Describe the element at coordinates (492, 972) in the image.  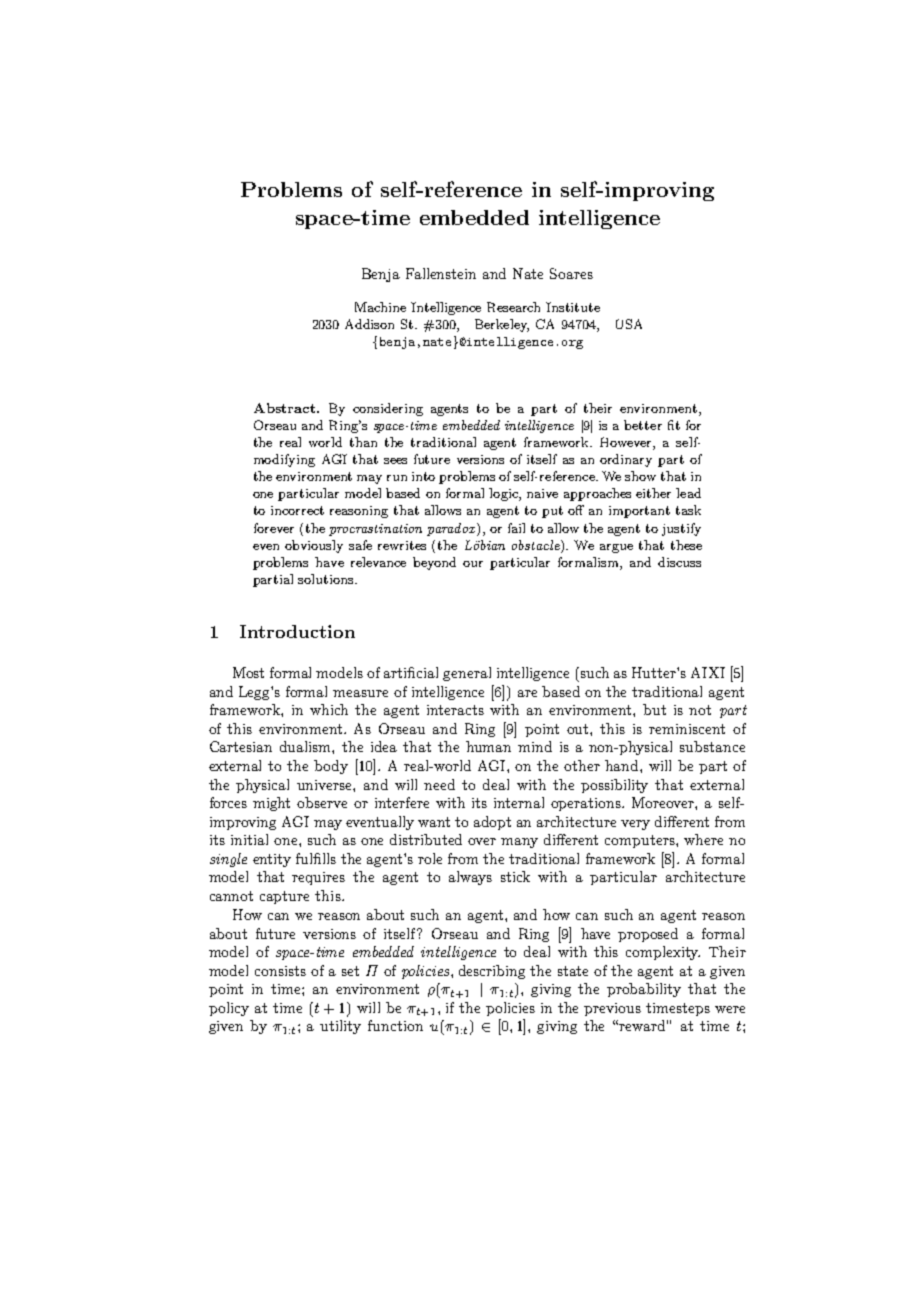
I see `describing` at that location.
